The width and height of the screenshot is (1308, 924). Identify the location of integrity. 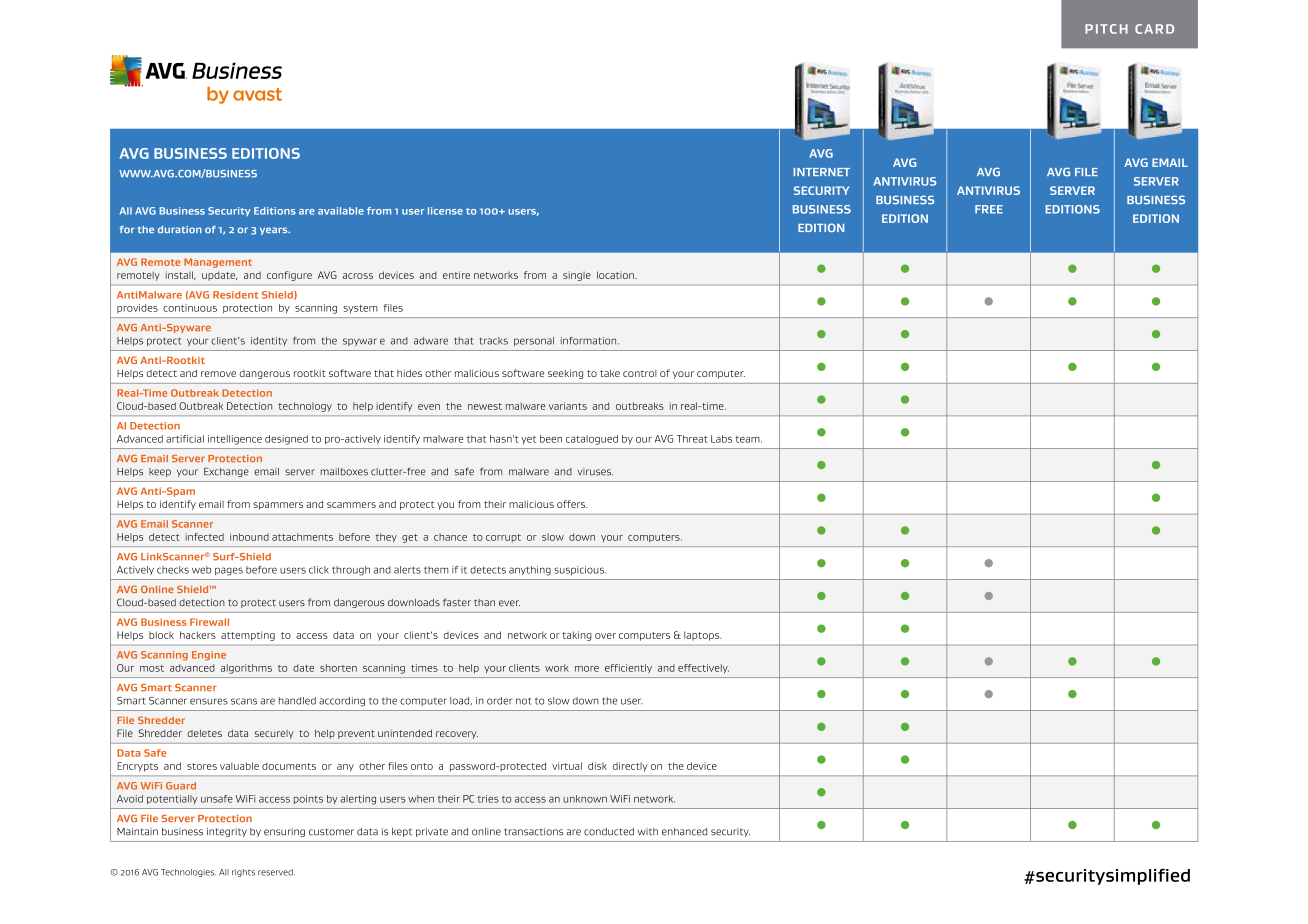
(227, 832).
